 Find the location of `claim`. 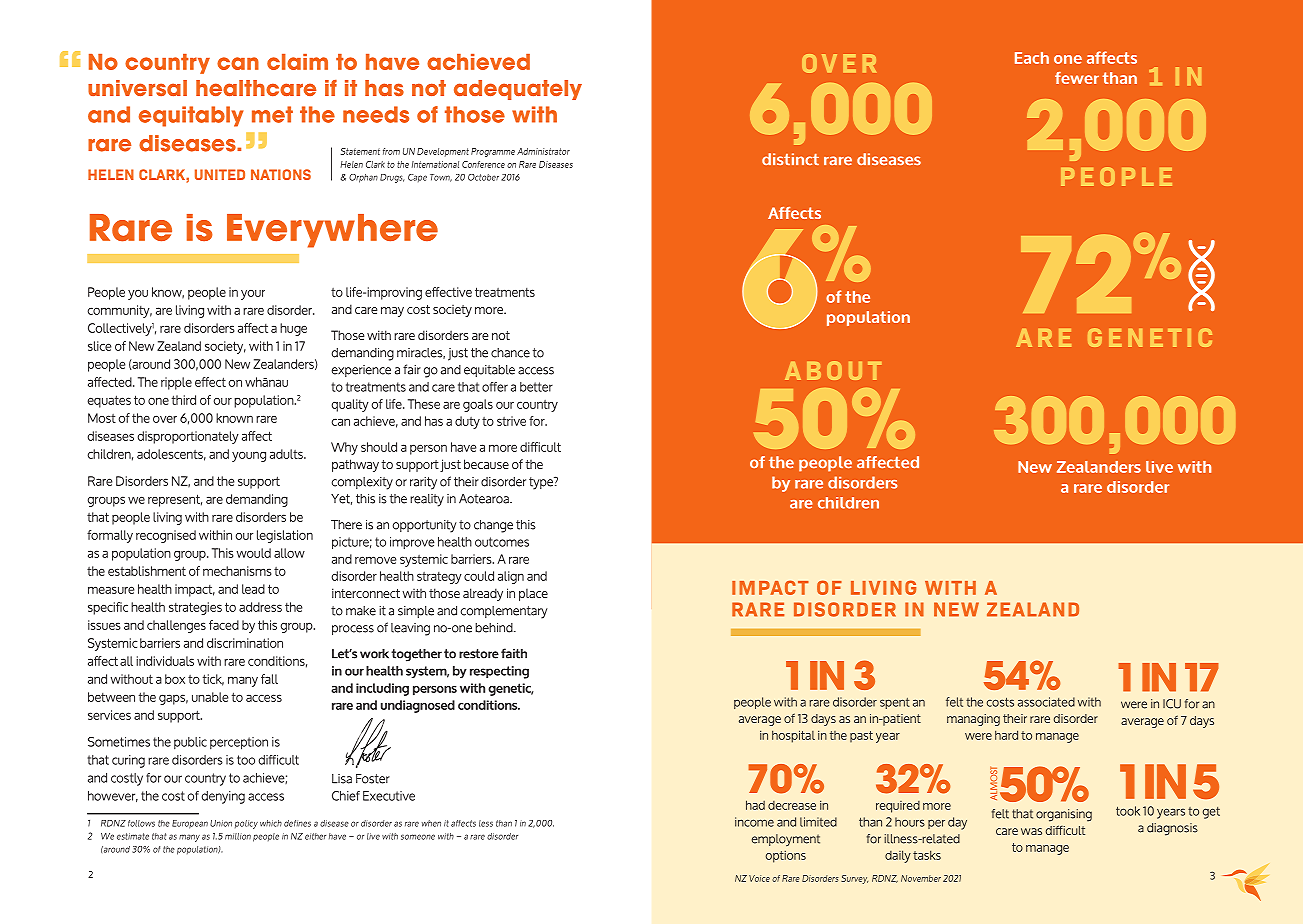

claim is located at coordinates (297, 62).
